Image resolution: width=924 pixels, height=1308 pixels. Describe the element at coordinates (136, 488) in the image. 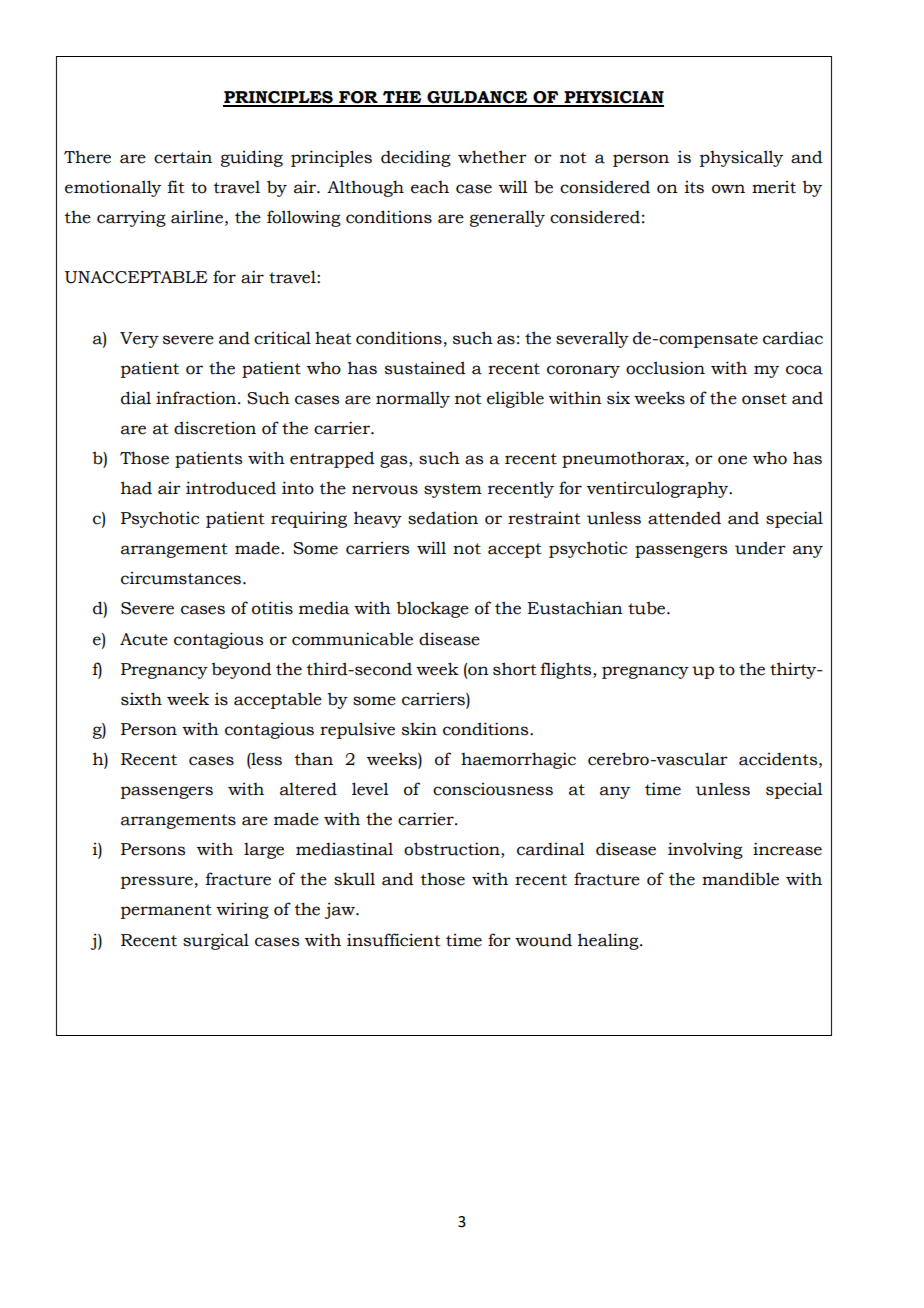

I see `had` at that location.
